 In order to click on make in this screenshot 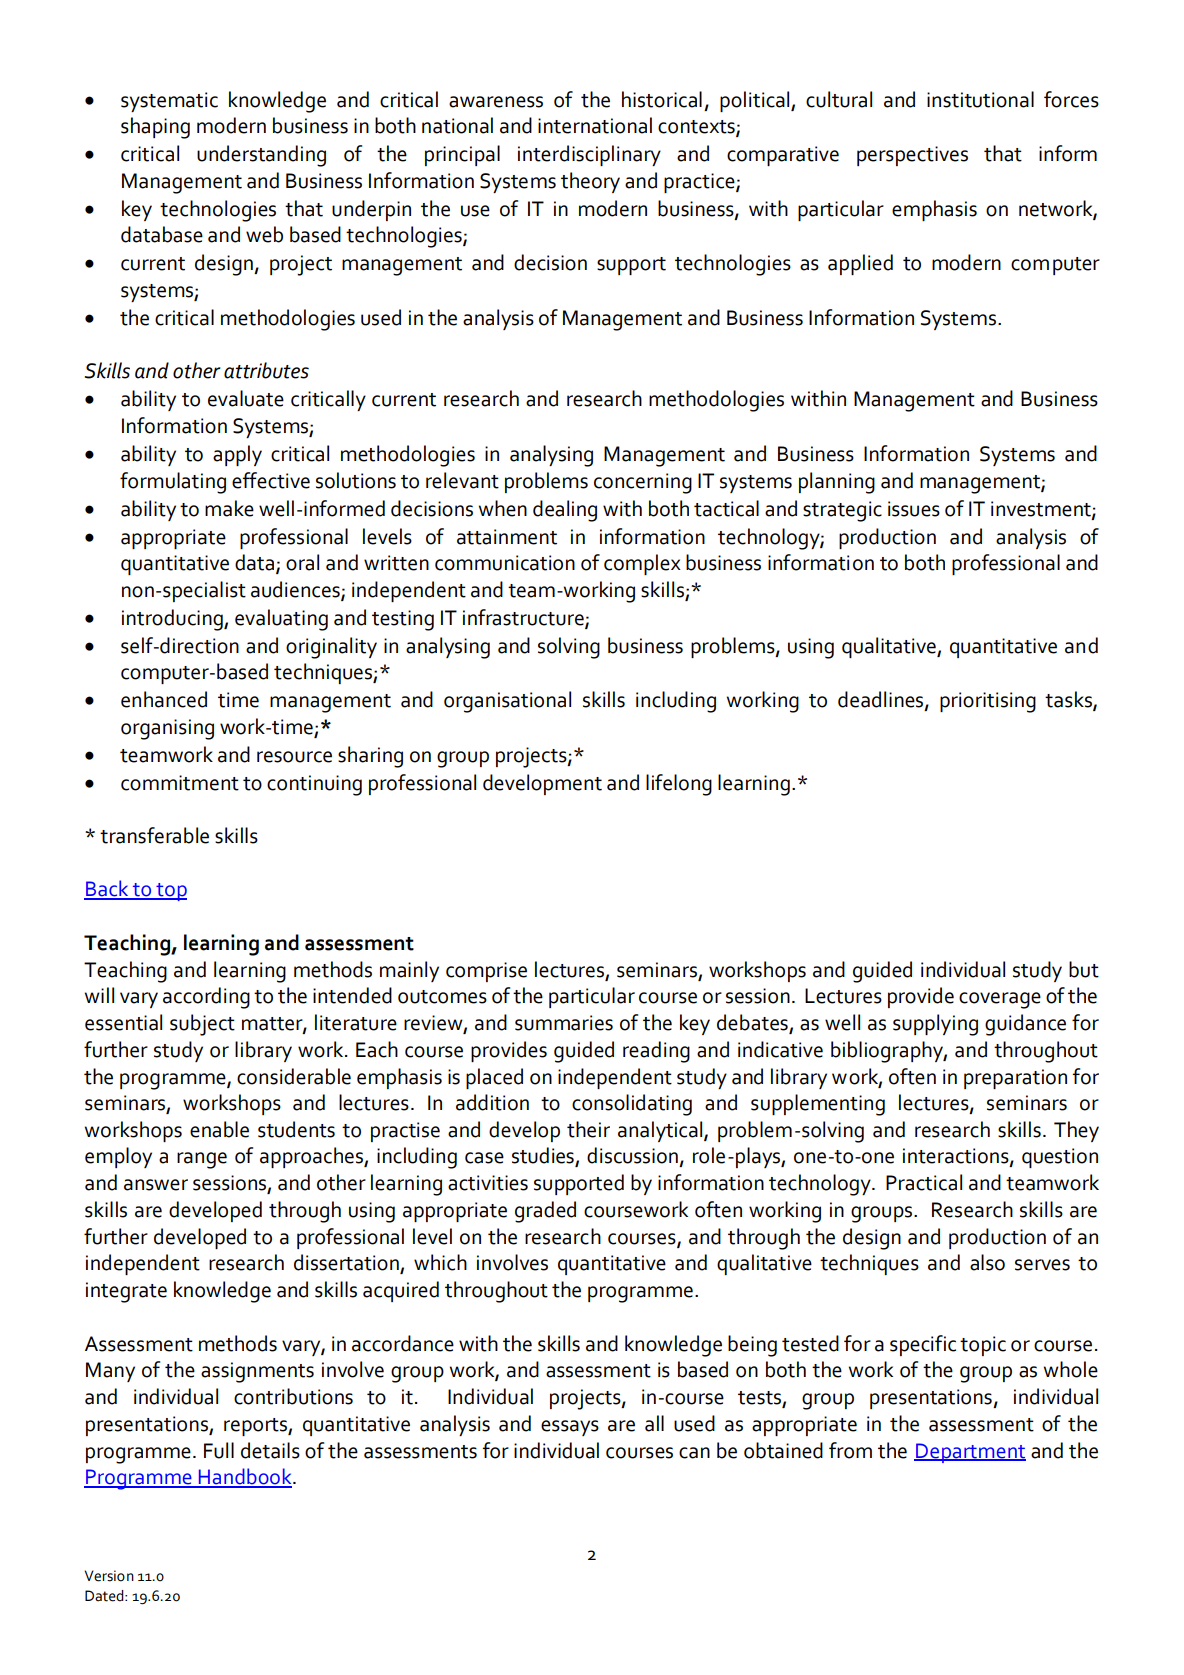, I will do `click(229, 508)`.
